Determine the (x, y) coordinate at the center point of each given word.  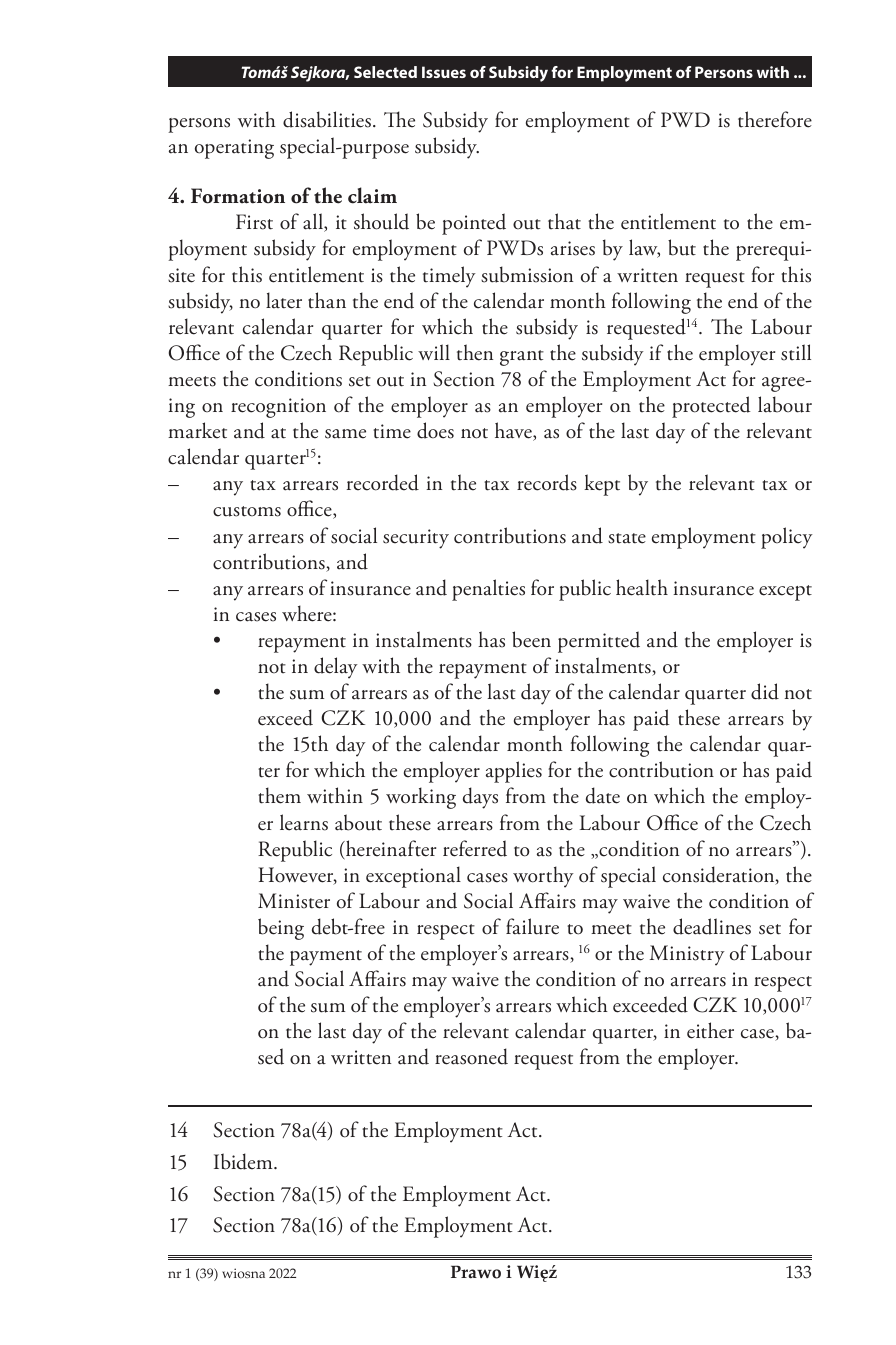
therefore (775, 119)
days (480, 798)
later (284, 300)
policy (787, 538)
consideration (720, 875)
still (796, 352)
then (475, 352)
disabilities (327, 119)
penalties (488, 590)
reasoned (471, 1056)
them (279, 795)
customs (247, 511)
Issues (444, 72)
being (281, 929)
